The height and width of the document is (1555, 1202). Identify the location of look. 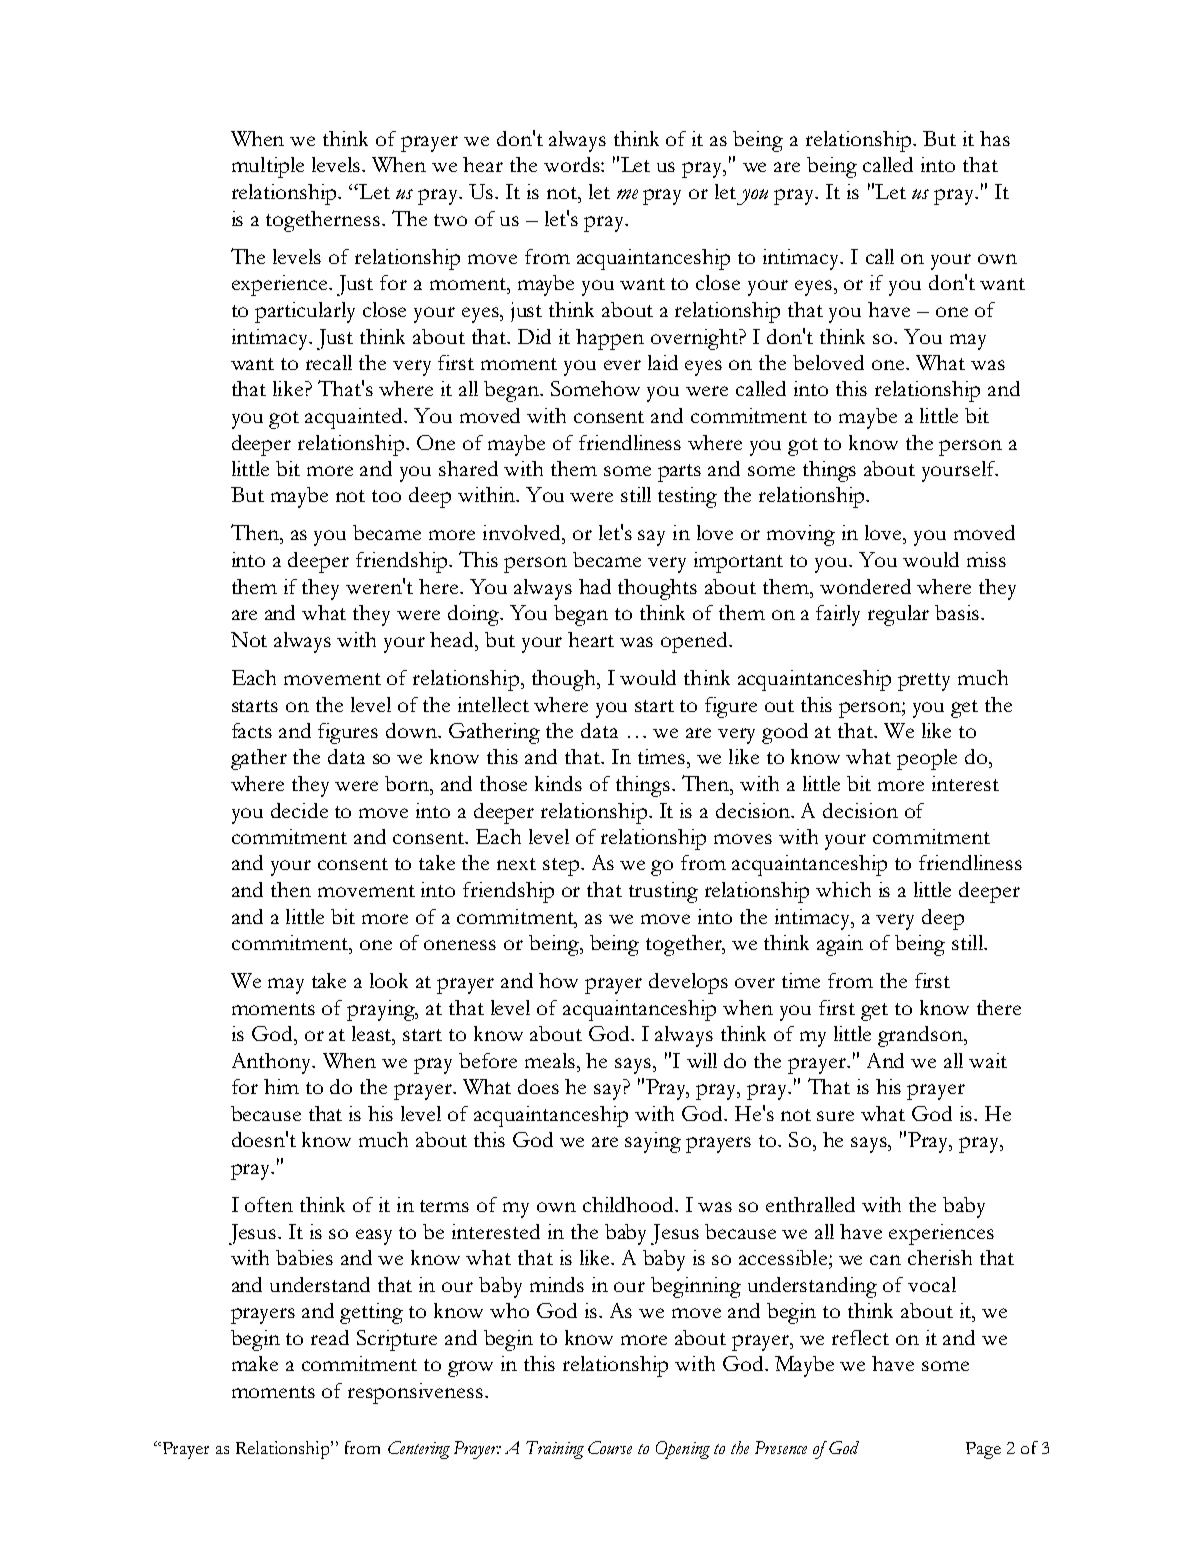
(389, 980).
